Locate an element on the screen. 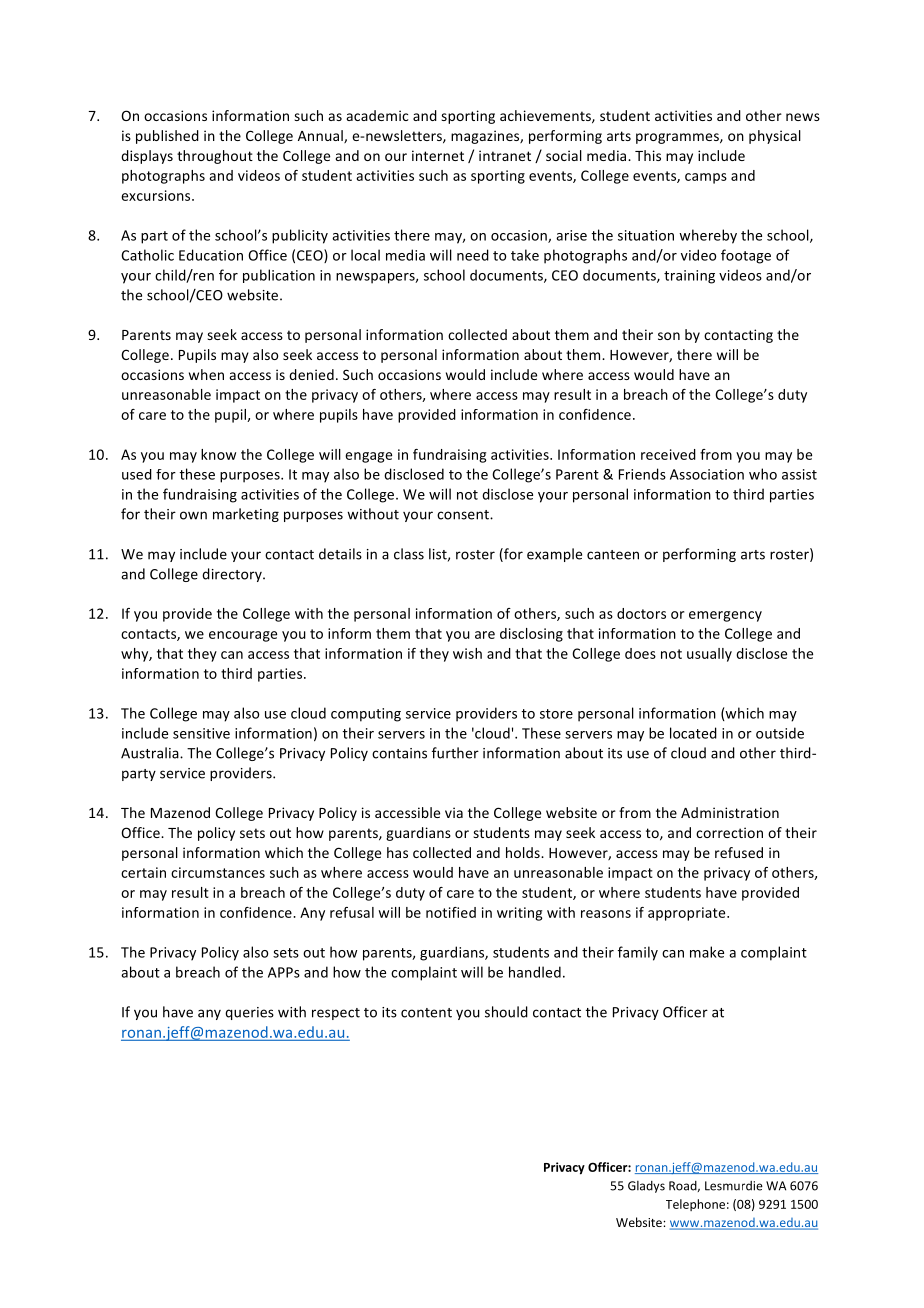 The height and width of the screenshot is (1308, 924). notified is located at coordinates (451, 912).
